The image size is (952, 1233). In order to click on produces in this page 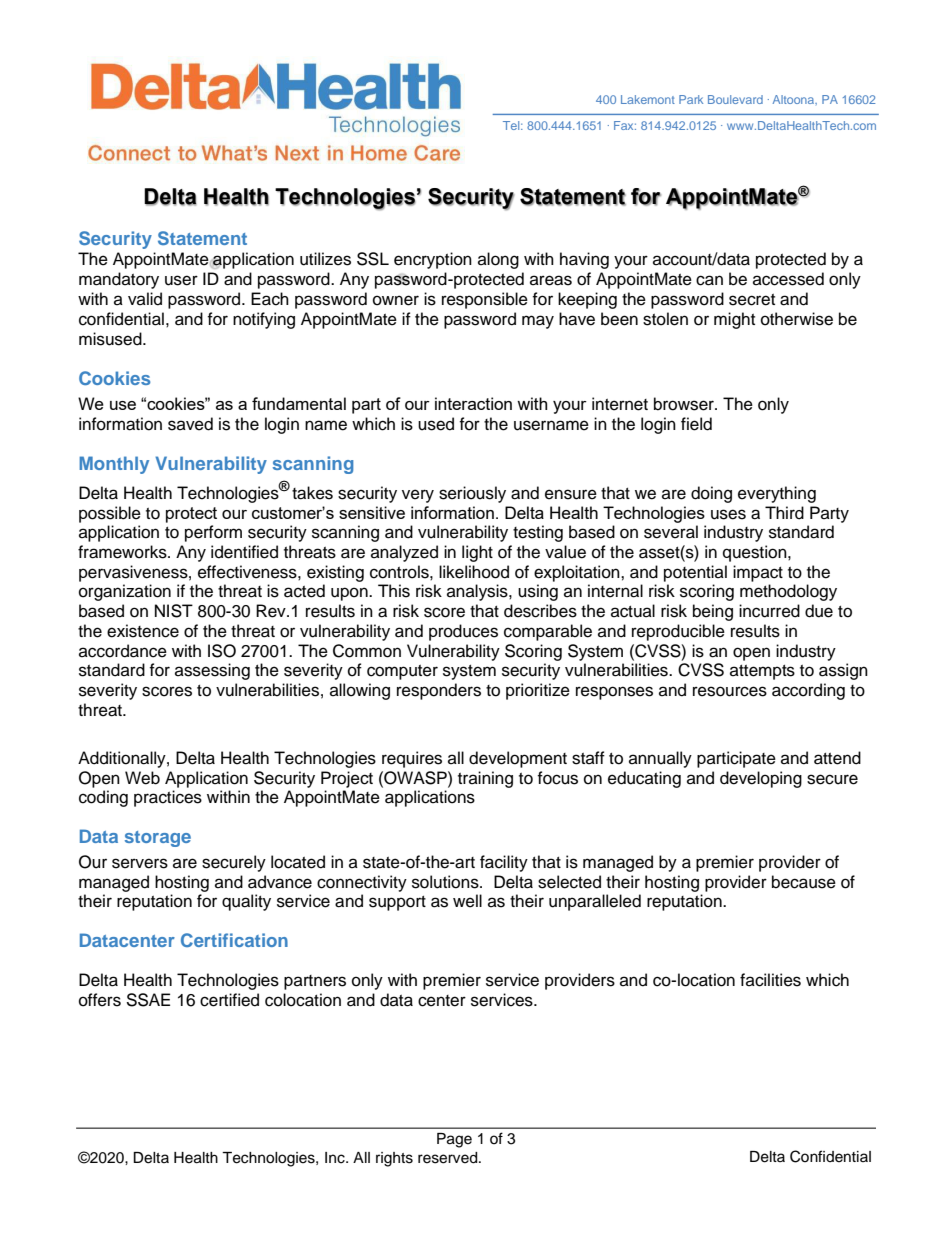, I will do `click(463, 632)`.
